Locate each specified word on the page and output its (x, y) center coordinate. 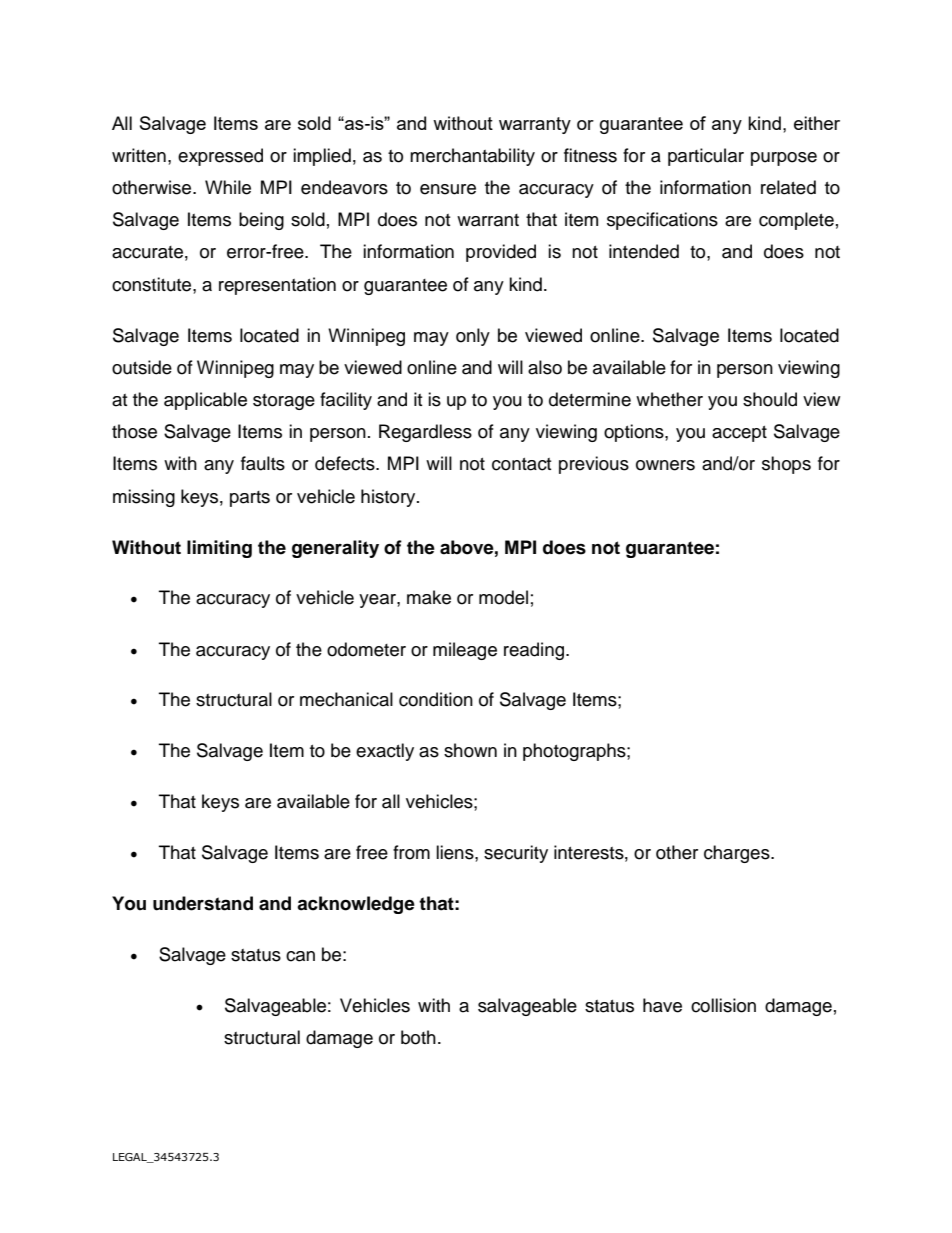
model (503, 597)
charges (738, 854)
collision (723, 1005)
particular (706, 157)
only (473, 337)
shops (786, 465)
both (418, 1037)
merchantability (472, 157)
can (300, 956)
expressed (220, 157)
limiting (219, 549)
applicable (205, 401)
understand (203, 903)
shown (470, 750)
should (770, 399)
